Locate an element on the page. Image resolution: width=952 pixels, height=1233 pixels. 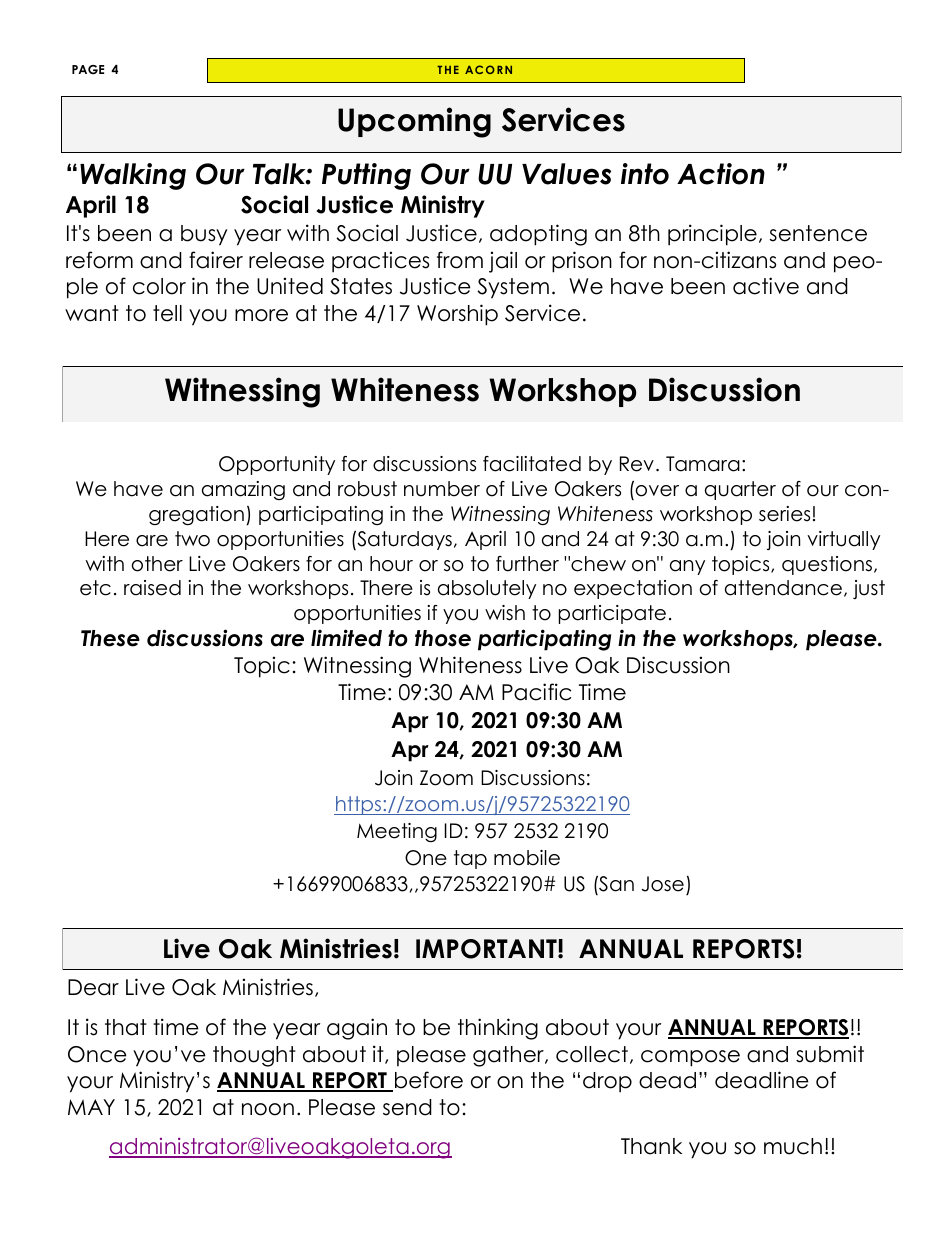
Action is located at coordinates (721, 174).
